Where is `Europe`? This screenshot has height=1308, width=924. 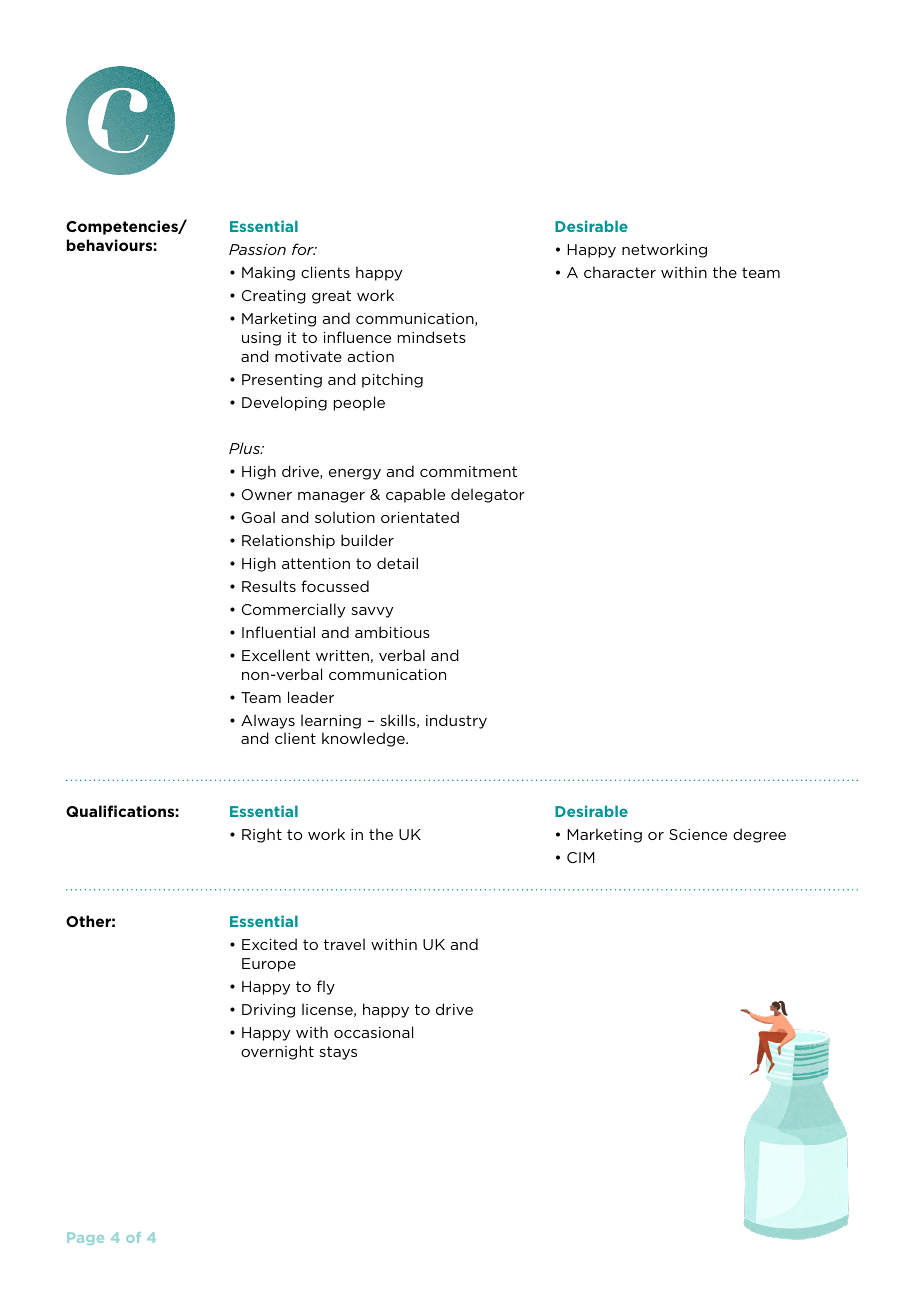
Europe is located at coordinates (269, 965).
